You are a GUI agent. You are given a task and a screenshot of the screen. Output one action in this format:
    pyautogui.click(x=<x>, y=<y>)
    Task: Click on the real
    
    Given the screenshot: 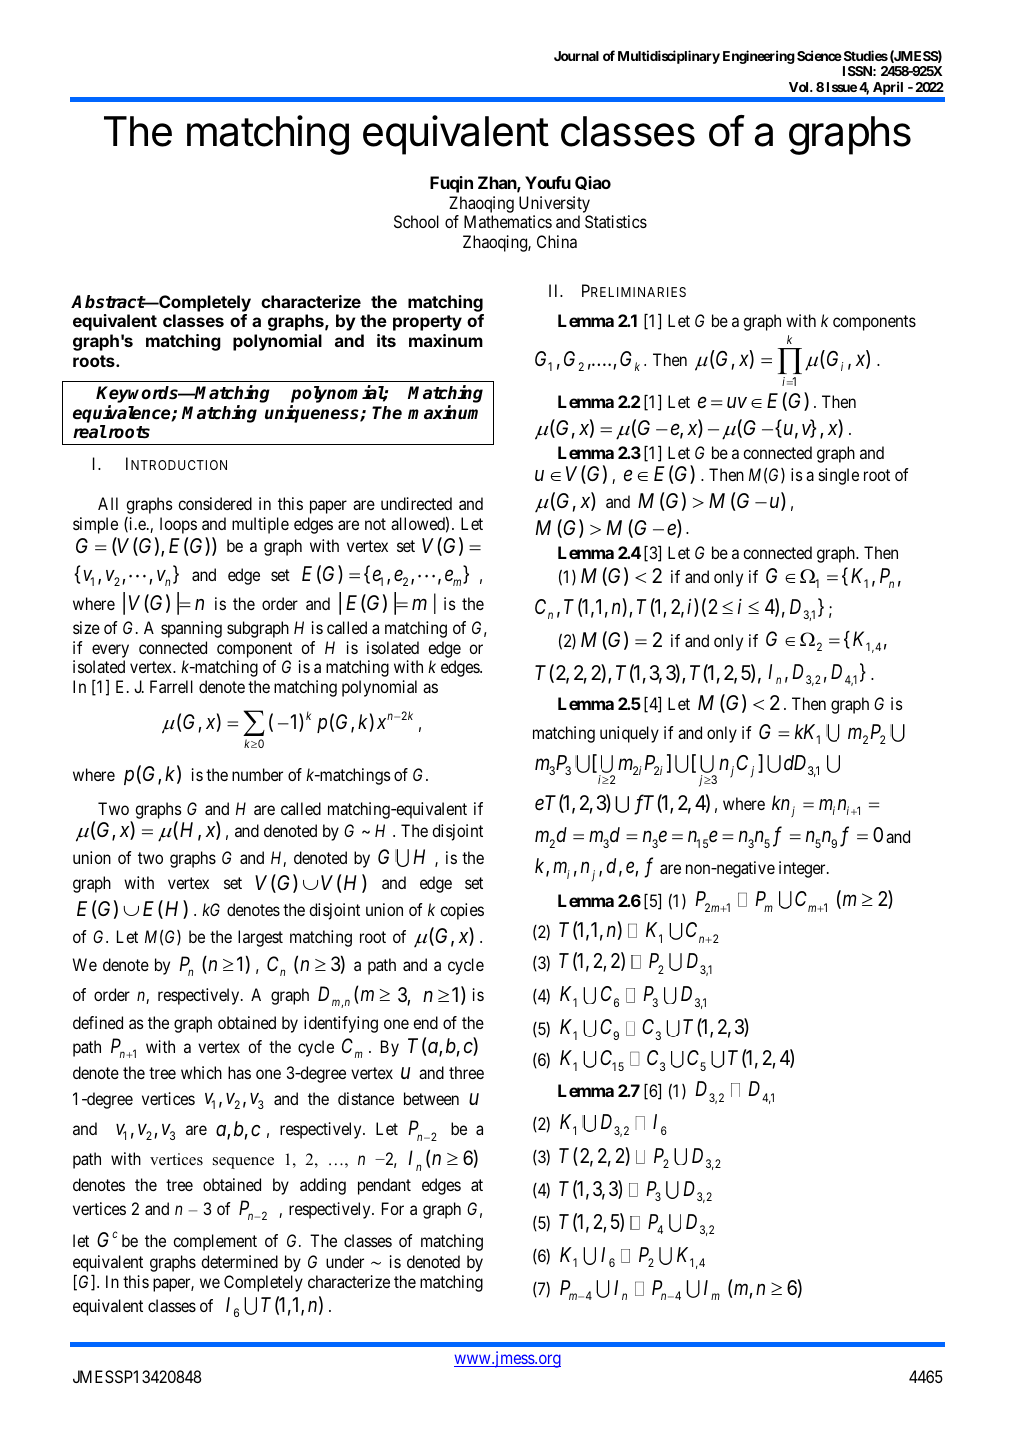 What is the action you would take?
    pyautogui.click(x=90, y=432)
